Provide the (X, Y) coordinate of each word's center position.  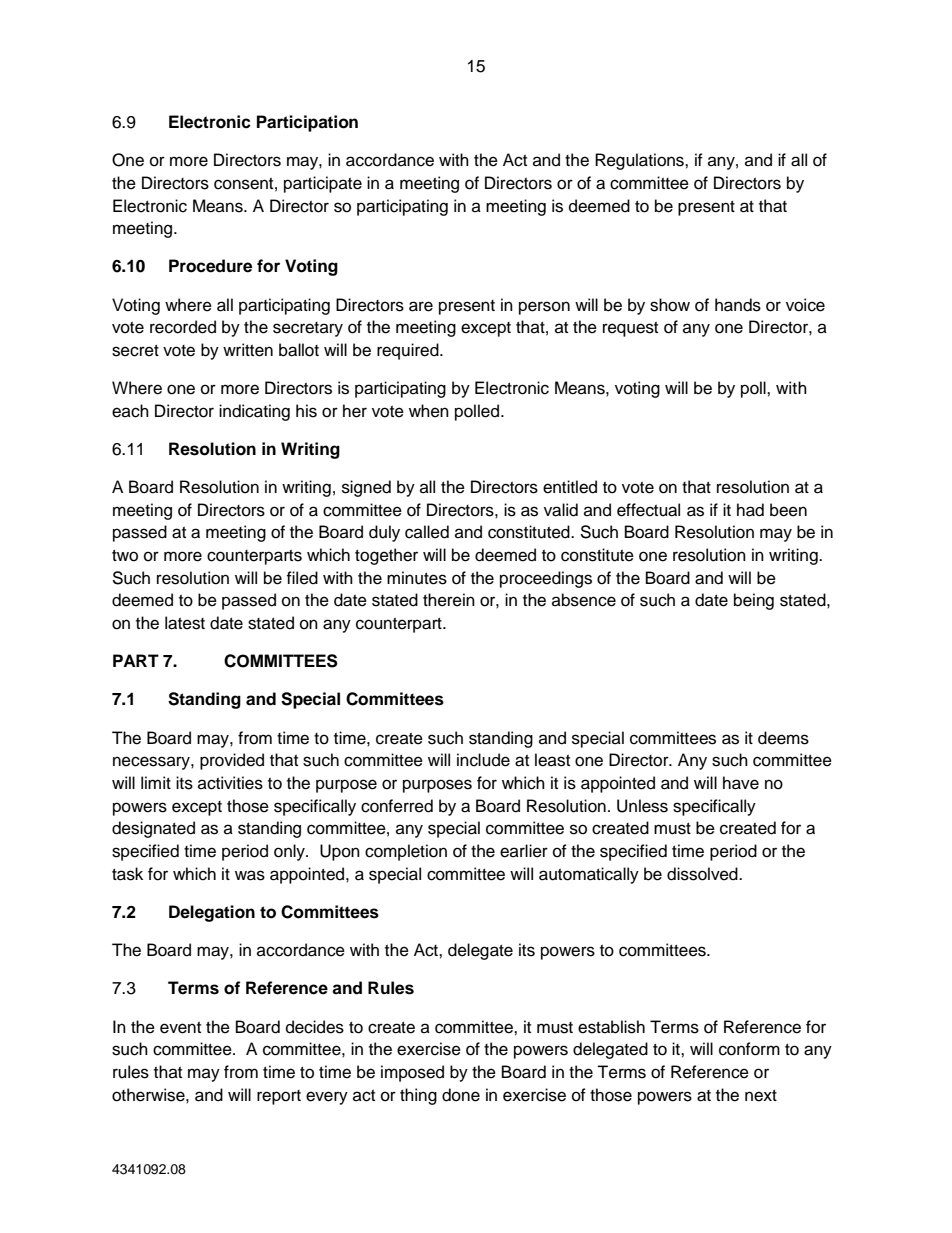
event (180, 1028)
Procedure (210, 266)
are (421, 306)
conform (749, 1049)
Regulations (640, 161)
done (461, 1095)
